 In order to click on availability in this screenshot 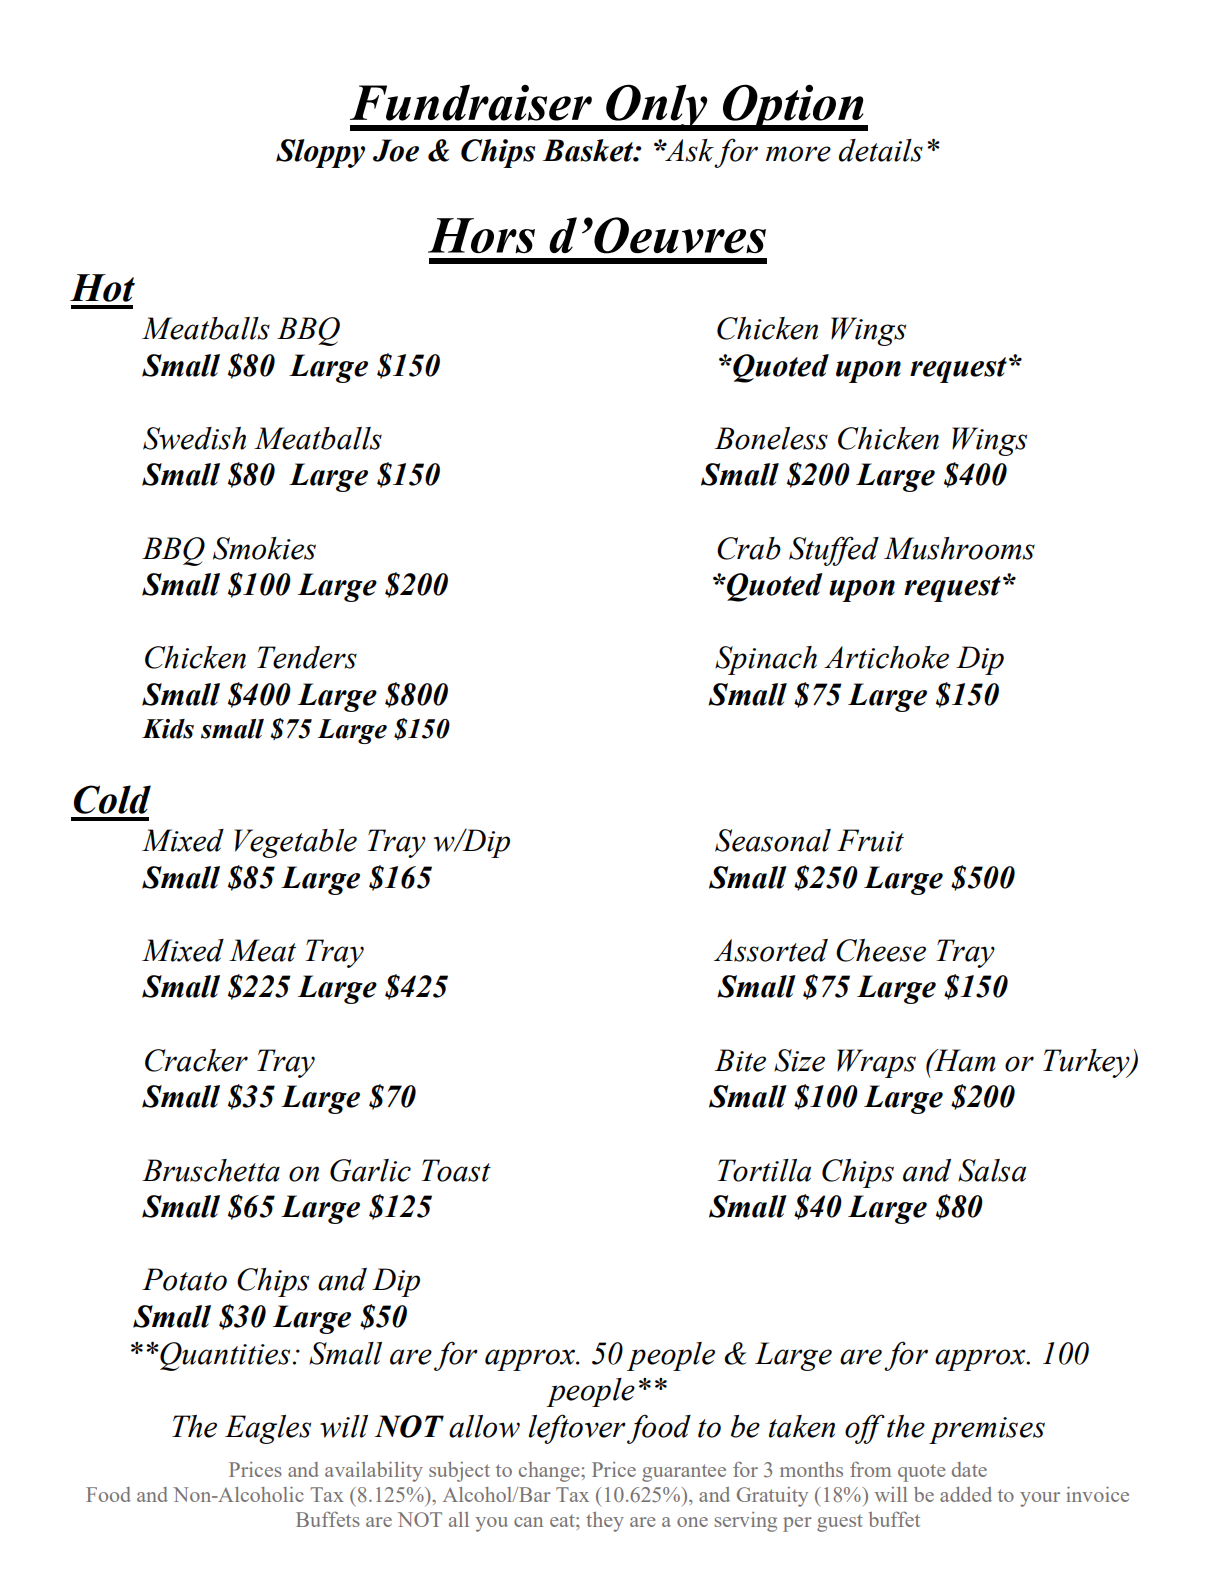, I will do `click(374, 1471)`.
